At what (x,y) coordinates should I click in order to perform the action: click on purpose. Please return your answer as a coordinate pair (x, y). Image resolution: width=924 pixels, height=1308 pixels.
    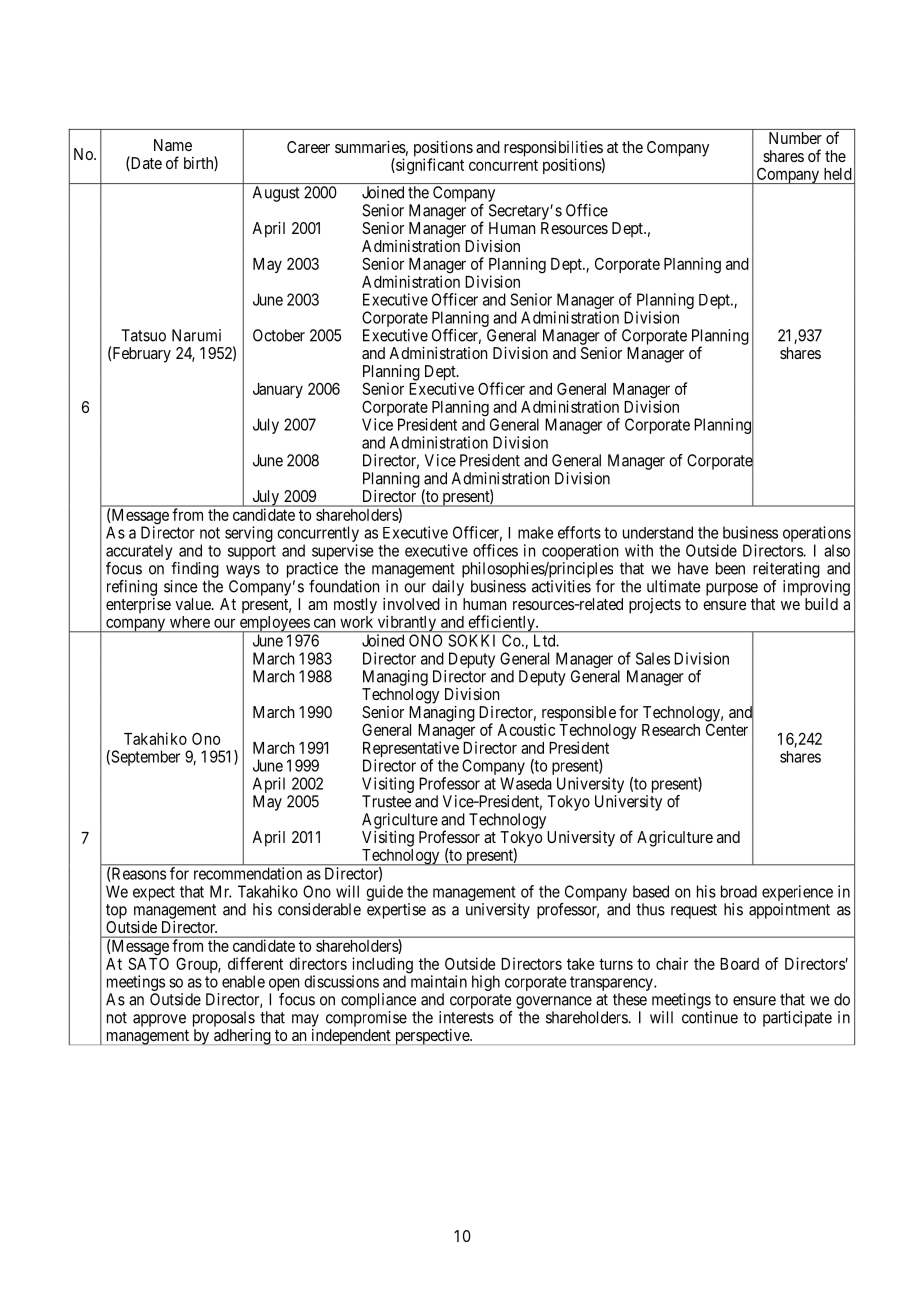
    Looking at the image, I should click on (732, 589).
